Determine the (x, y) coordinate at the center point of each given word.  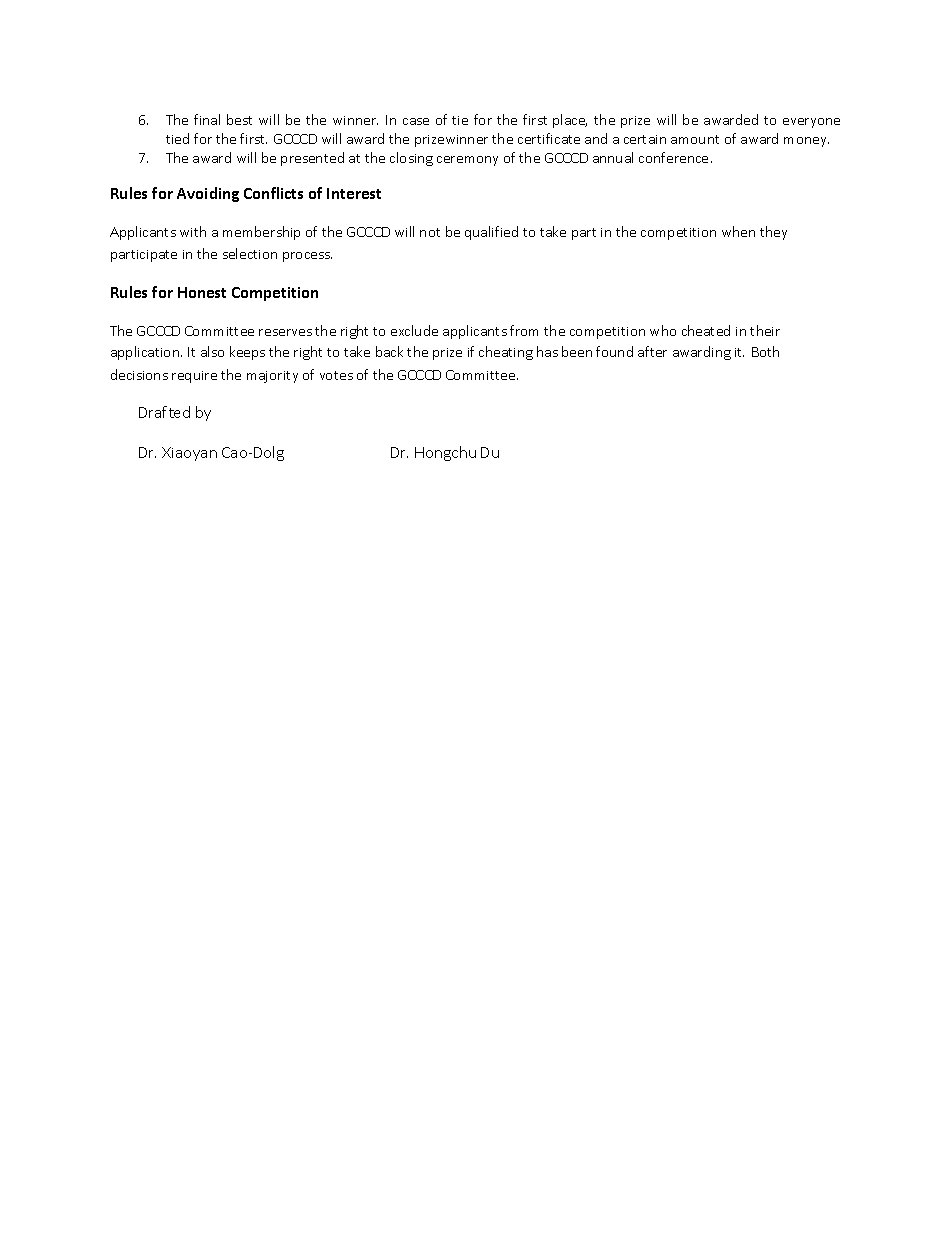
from (524, 330)
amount (695, 139)
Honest (202, 292)
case (416, 121)
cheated (706, 330)
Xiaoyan (189, 454)
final (207, 119)
